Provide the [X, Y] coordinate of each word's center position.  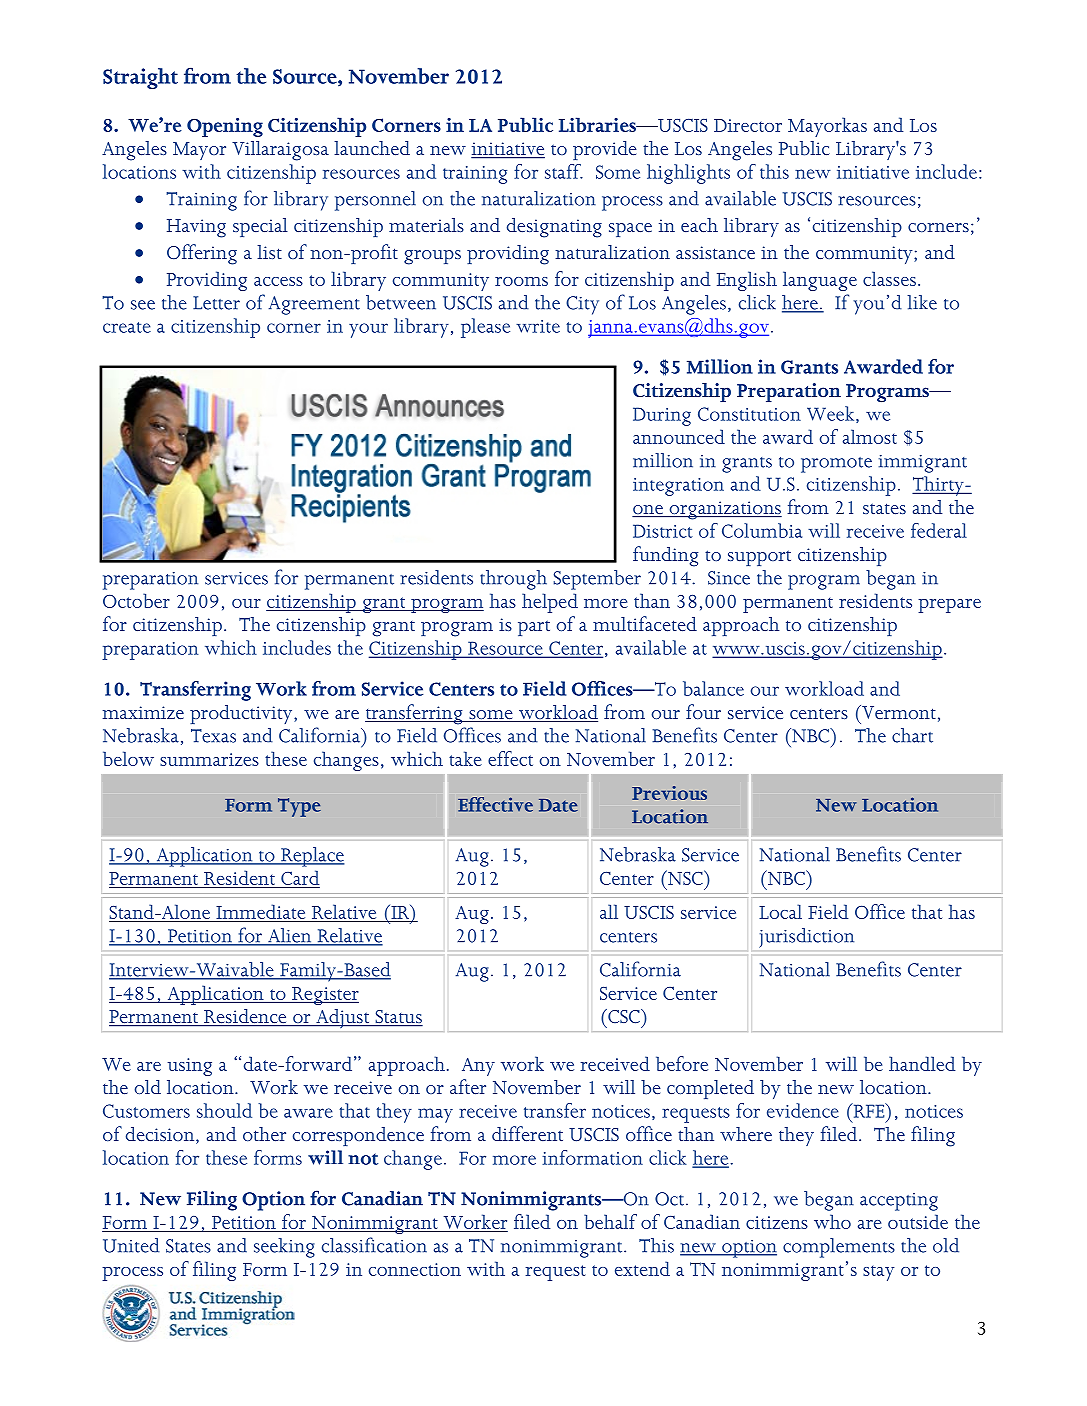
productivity [242, 714]
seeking [284, 1248]
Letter [216, 303]
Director [748, 125]
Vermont [898, 712]
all [609, 911]
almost [870, 436]
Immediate [261, 913]
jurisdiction [806, 938]
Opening [225, 127]
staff [564, 171]
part [534, 628]
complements [839, 1248]
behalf [610, 1221]
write [538, 326]
